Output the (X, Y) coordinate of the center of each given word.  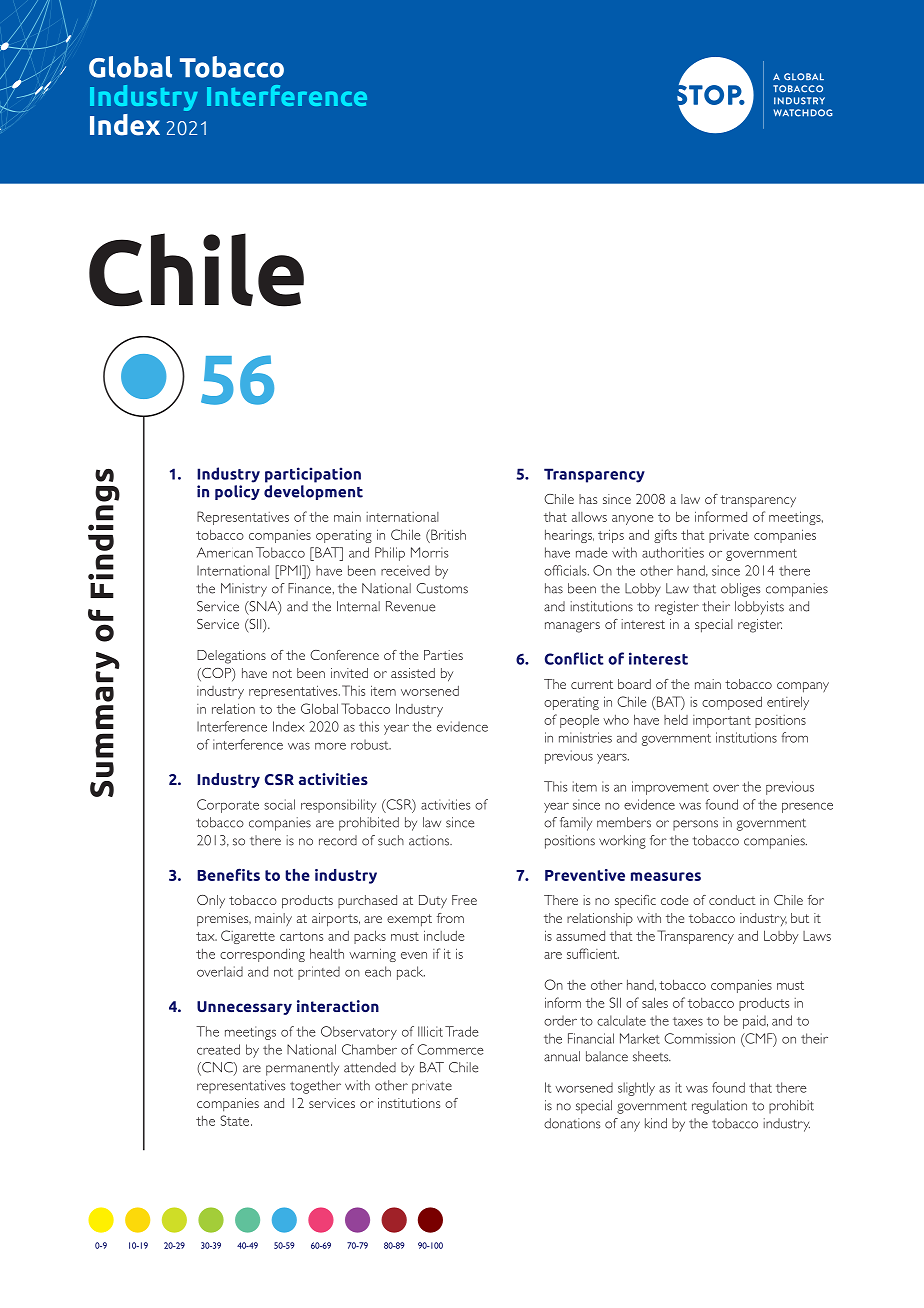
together (315, 1087)
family (576, 824)
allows (589, 517)
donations (572, 1123)
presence (807, 807)
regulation (719, 1107)
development (313, 492)
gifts (665, 536)
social (279, 804)
